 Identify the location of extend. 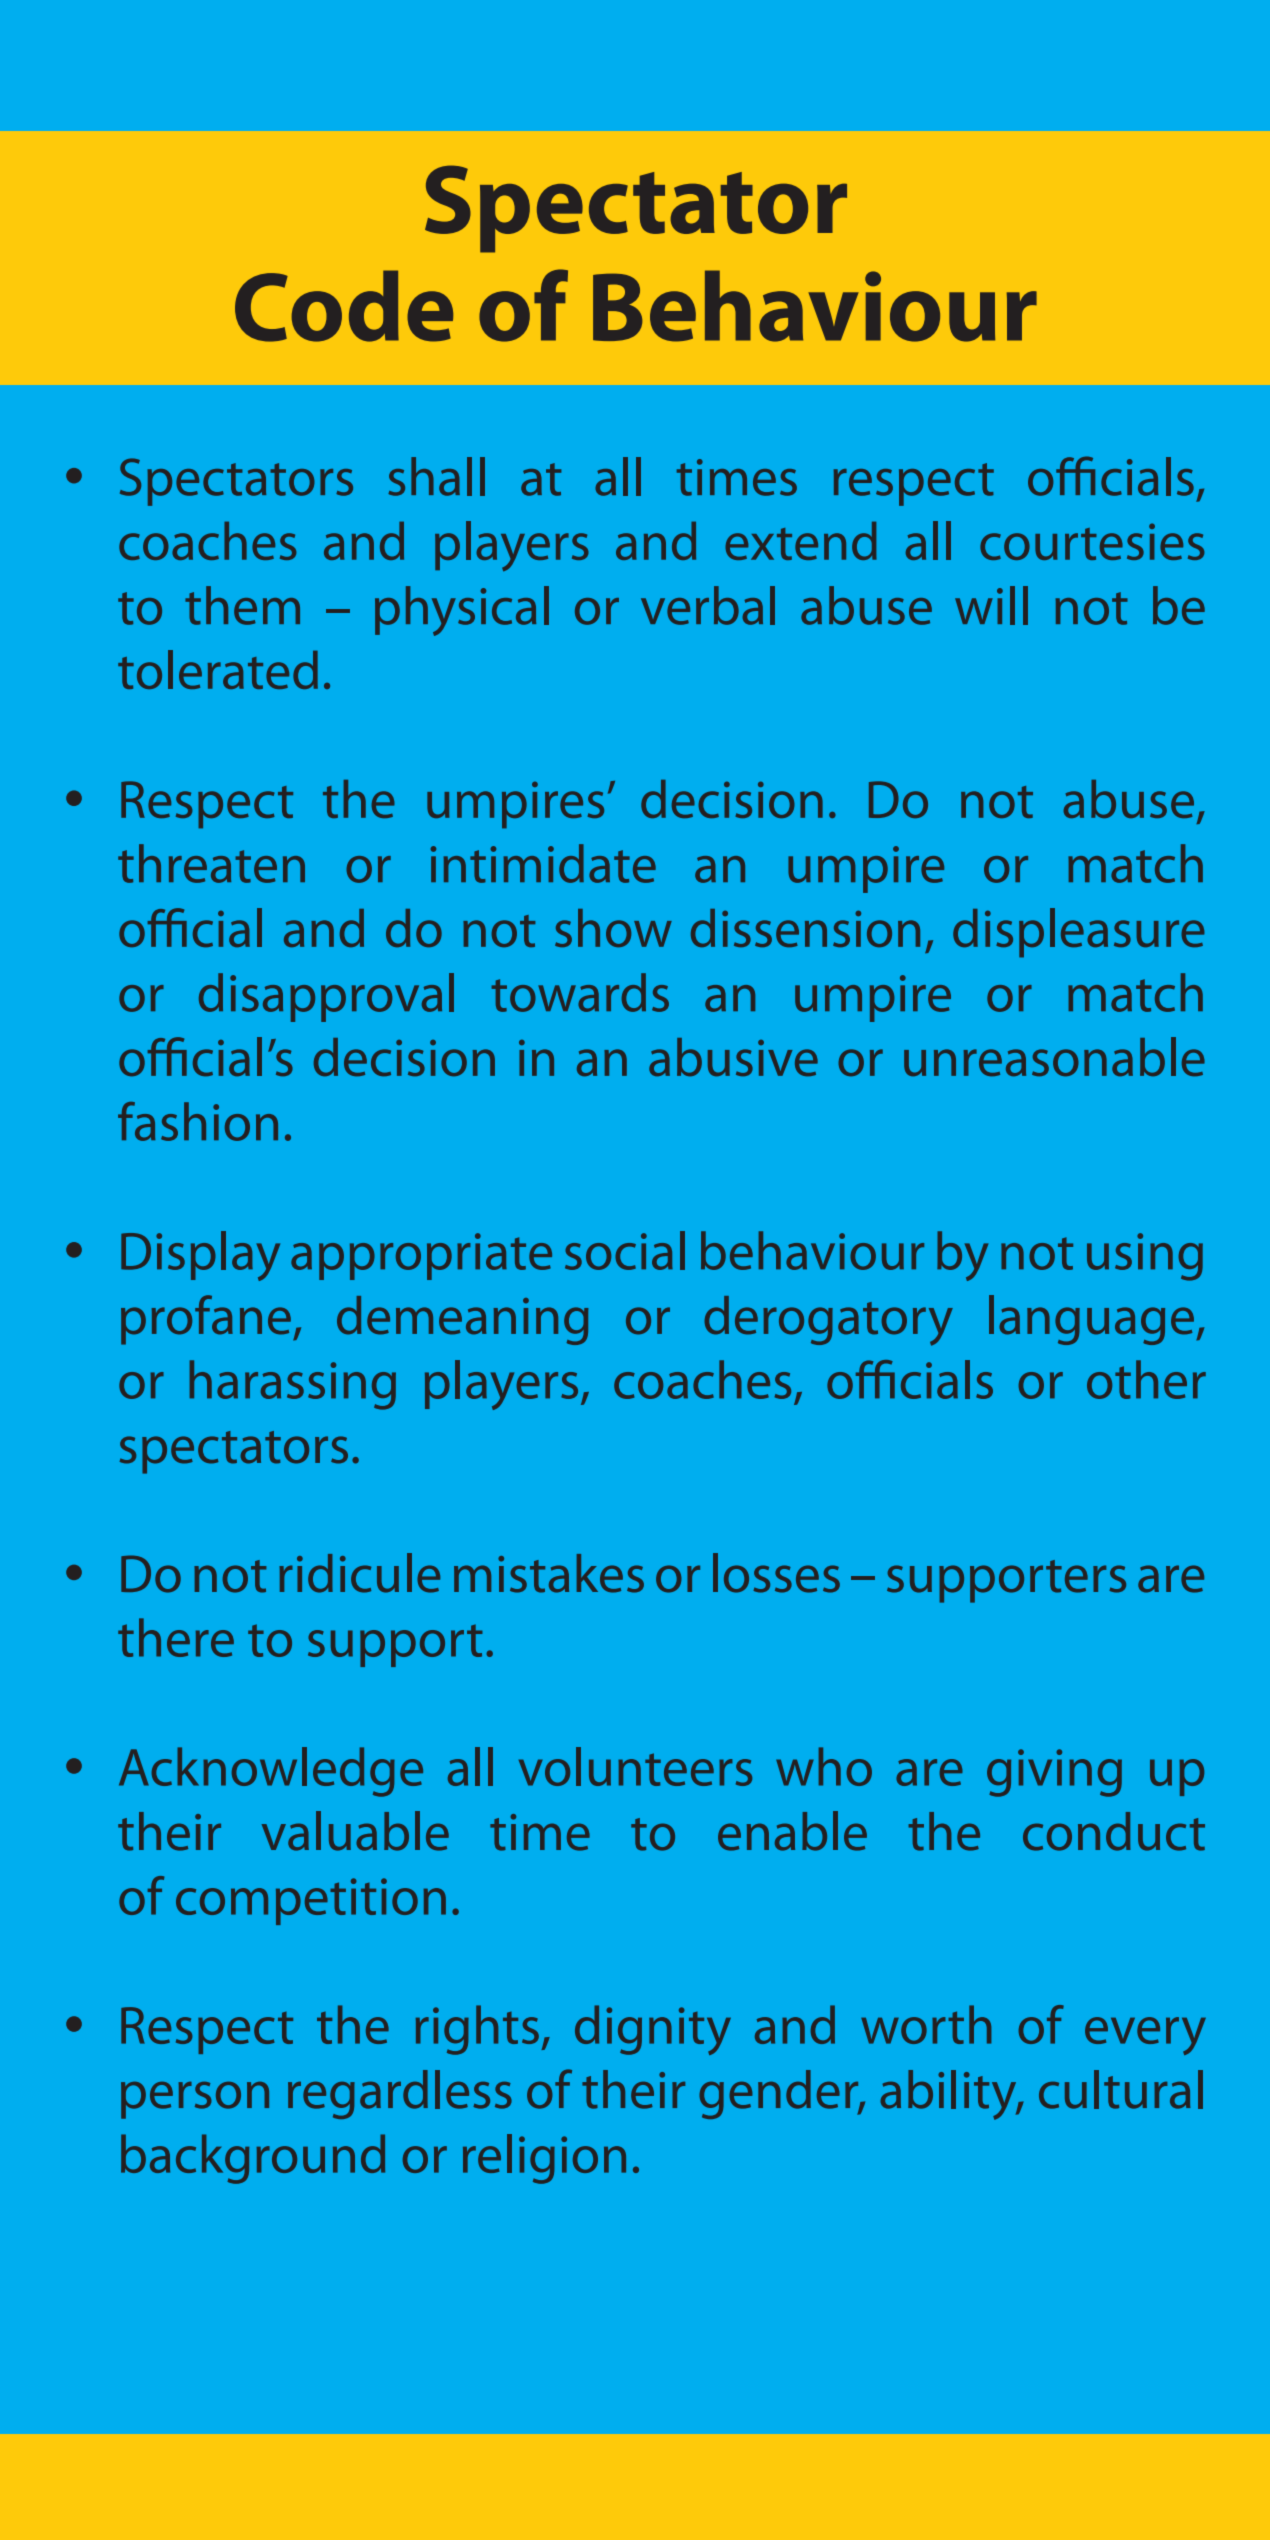
(801, 541).
